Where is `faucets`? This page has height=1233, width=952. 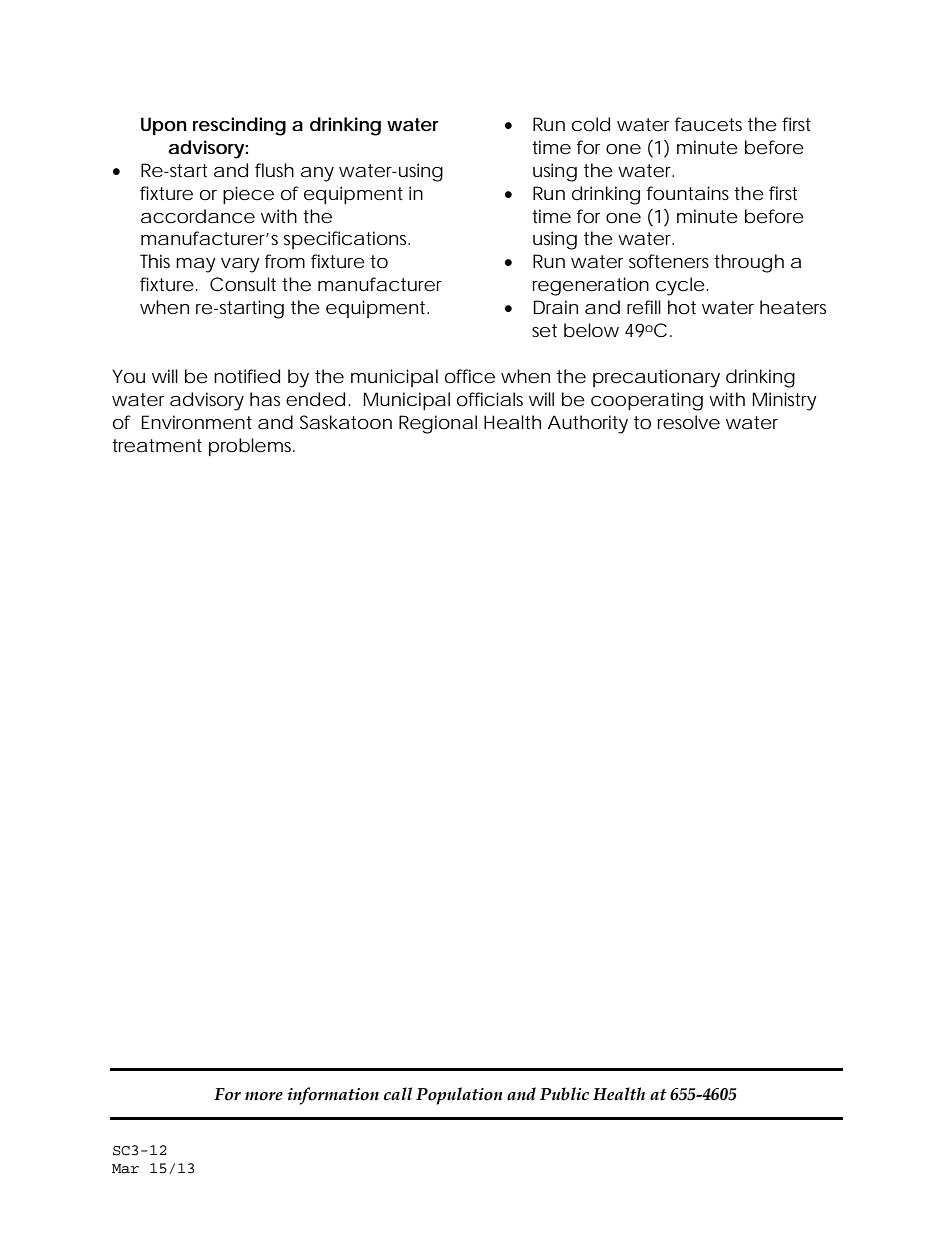 faucets is located at coordinates (708, 124).
